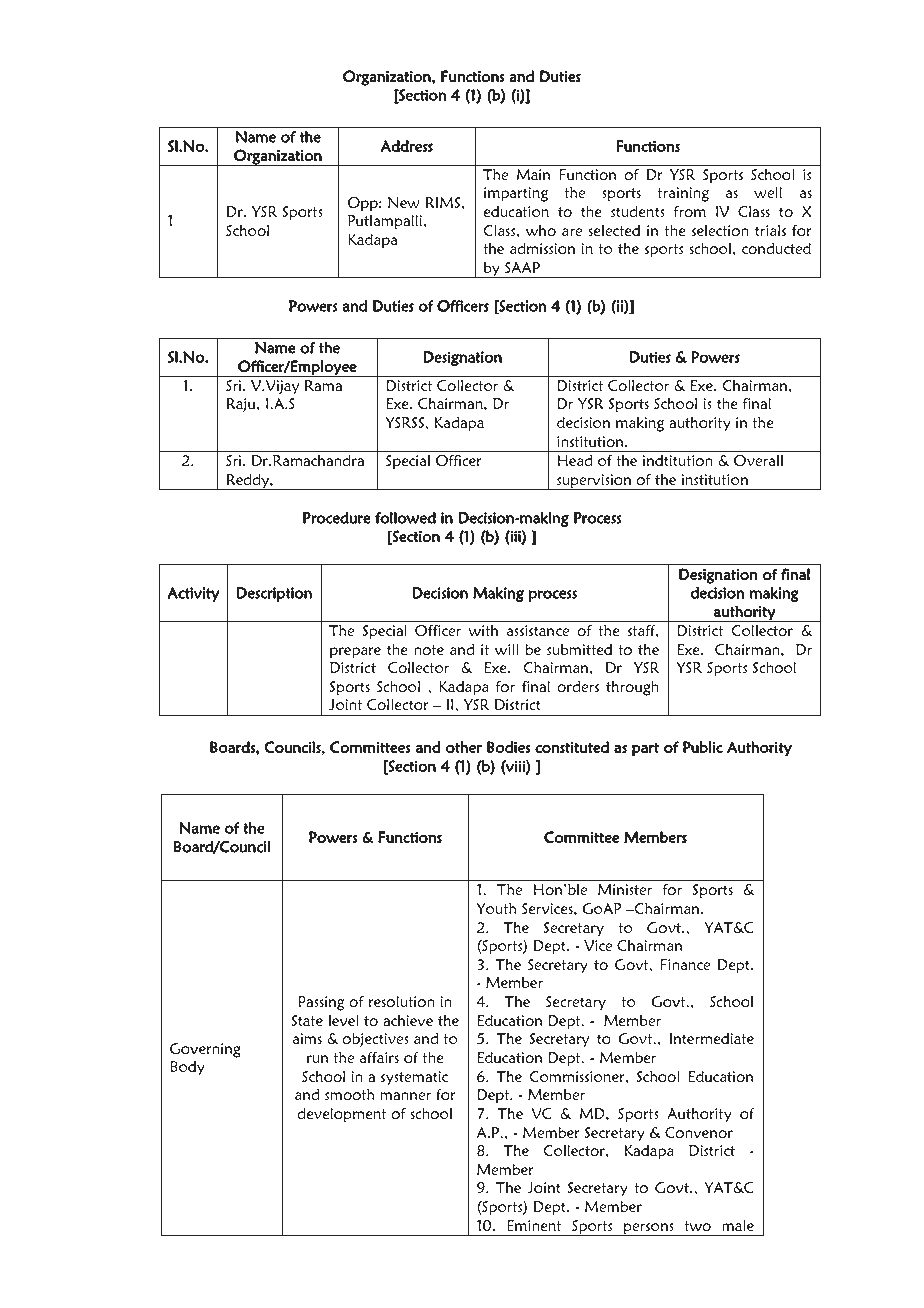 This document has width=924, height=1308. What do you see at coordinates (758, 461) in the document?
I see `Overall` at bounding box center [758, 461].
